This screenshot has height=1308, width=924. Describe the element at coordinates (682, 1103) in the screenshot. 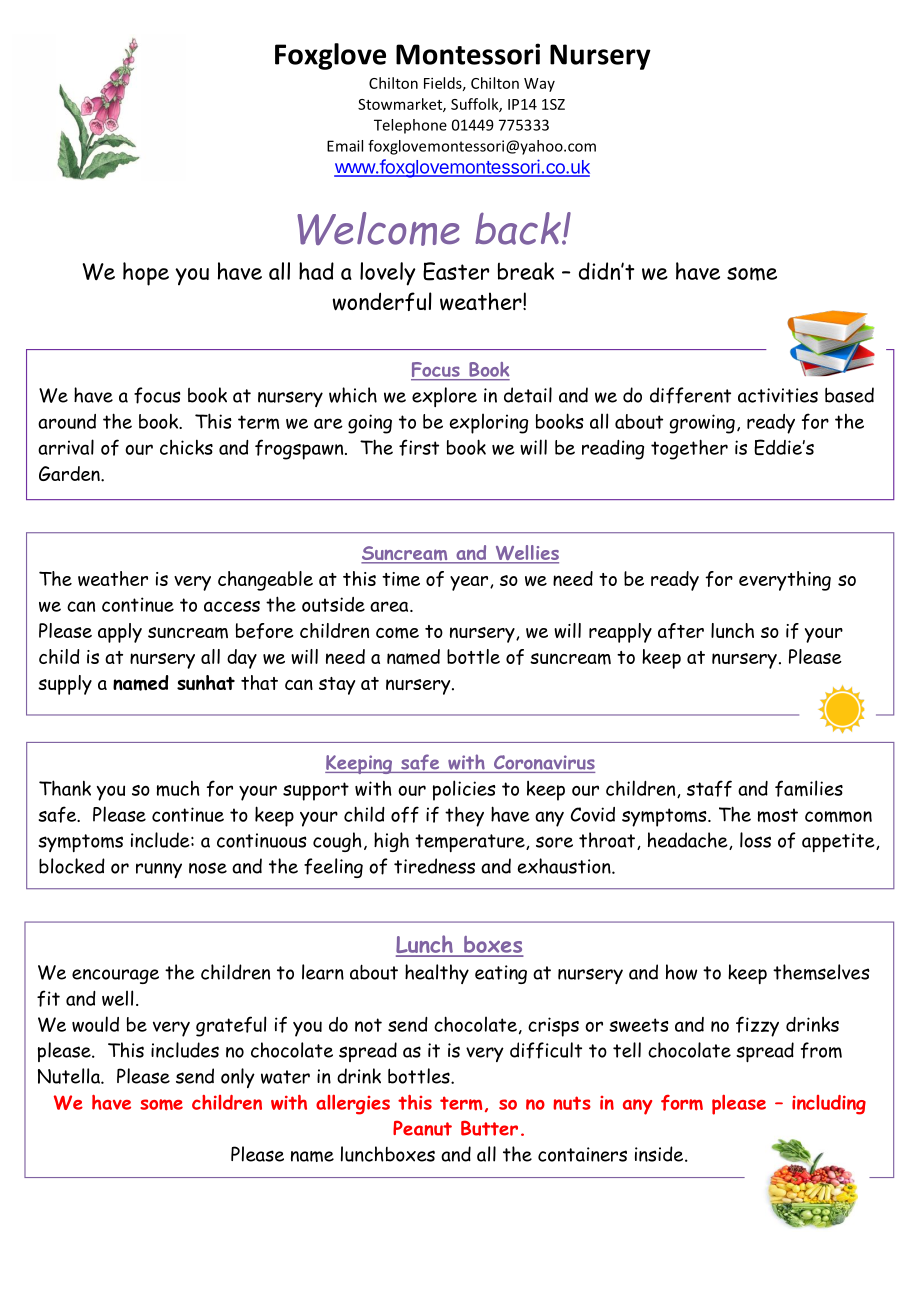

I see `form` at that location.
